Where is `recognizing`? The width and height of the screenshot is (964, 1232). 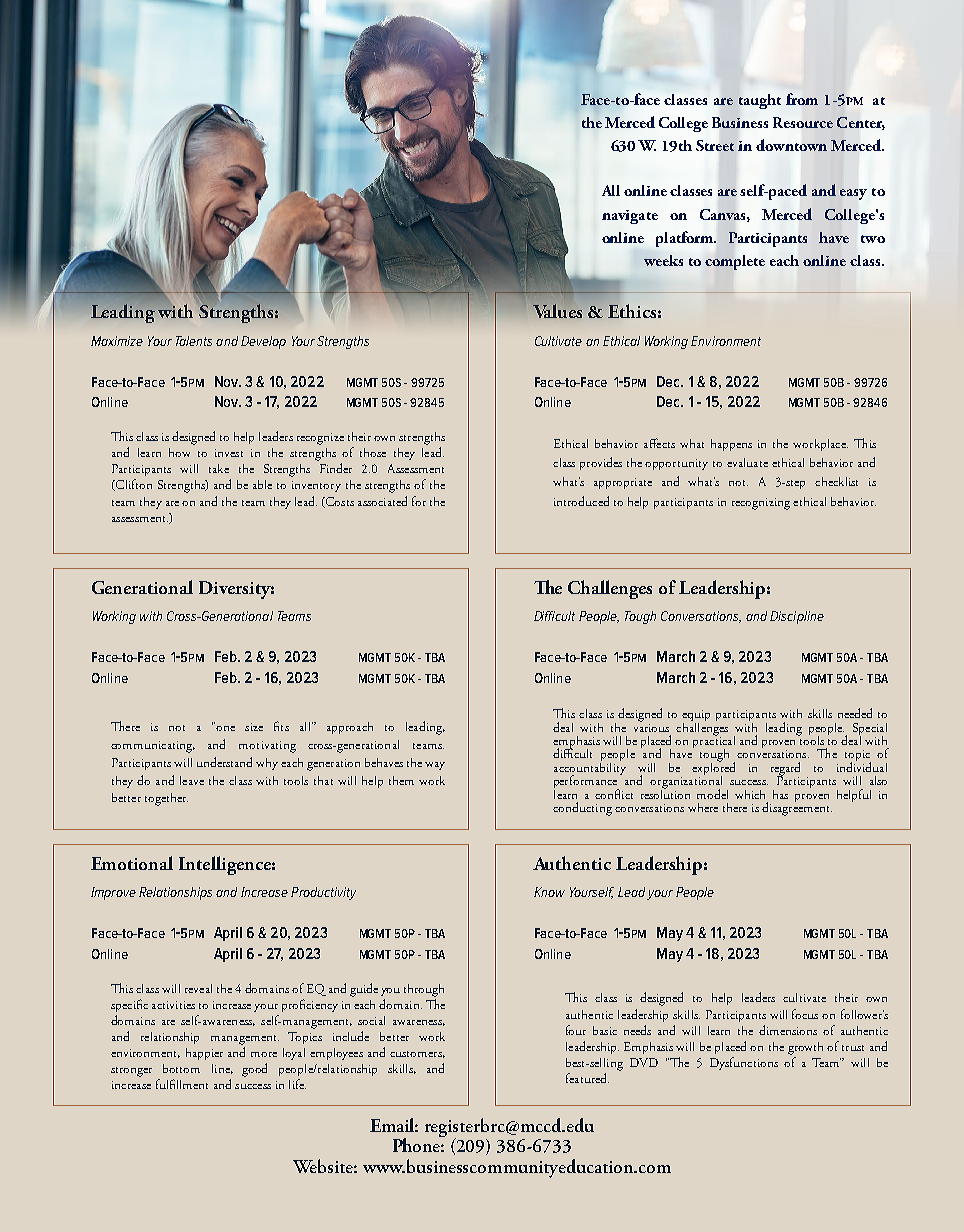 recognizing is located at coordinates (761, 504).
